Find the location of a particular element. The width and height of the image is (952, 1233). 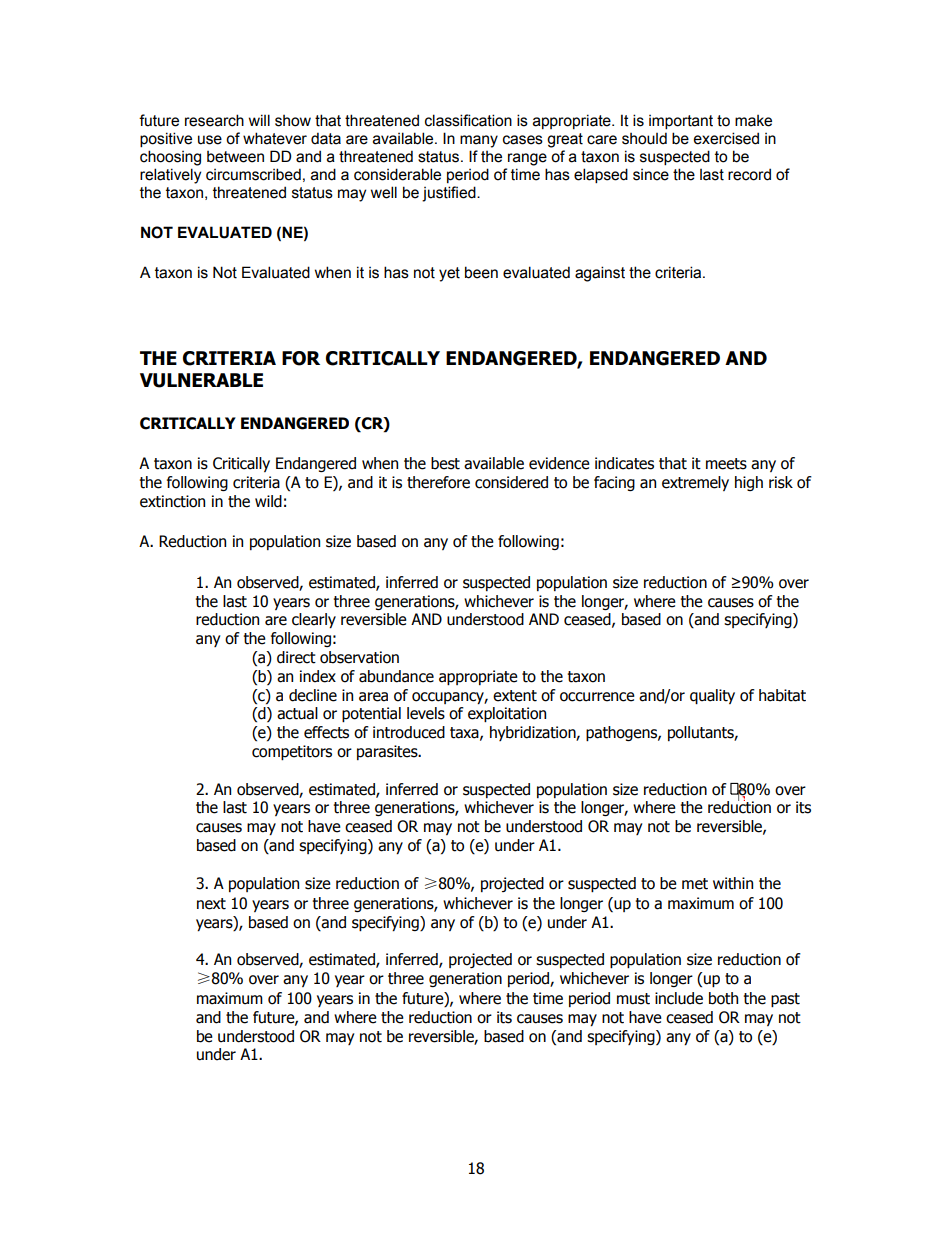

both is located at coordinates (723, 998).
